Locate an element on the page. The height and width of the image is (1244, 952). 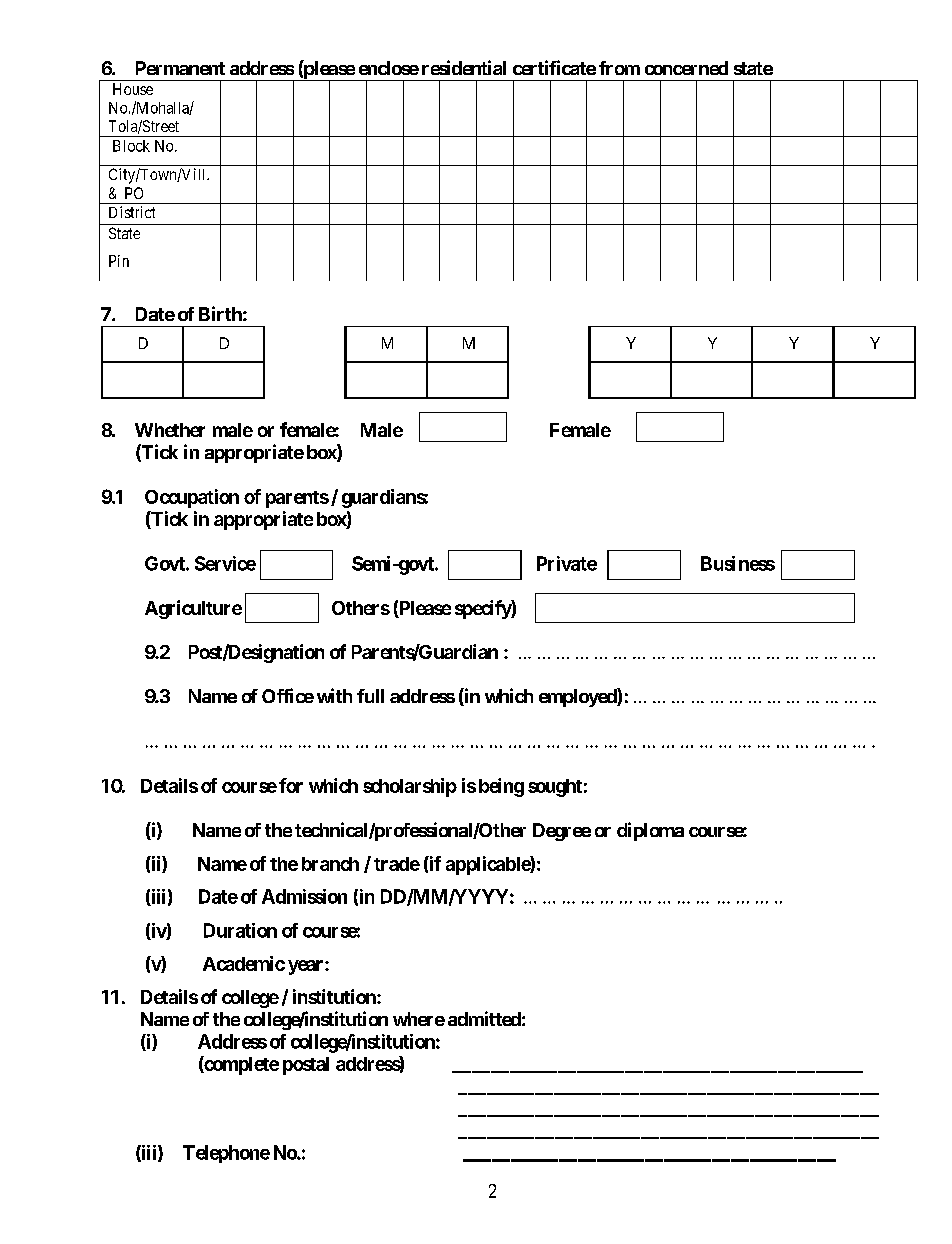
Telephone is located at coordinates (226, 1154).
